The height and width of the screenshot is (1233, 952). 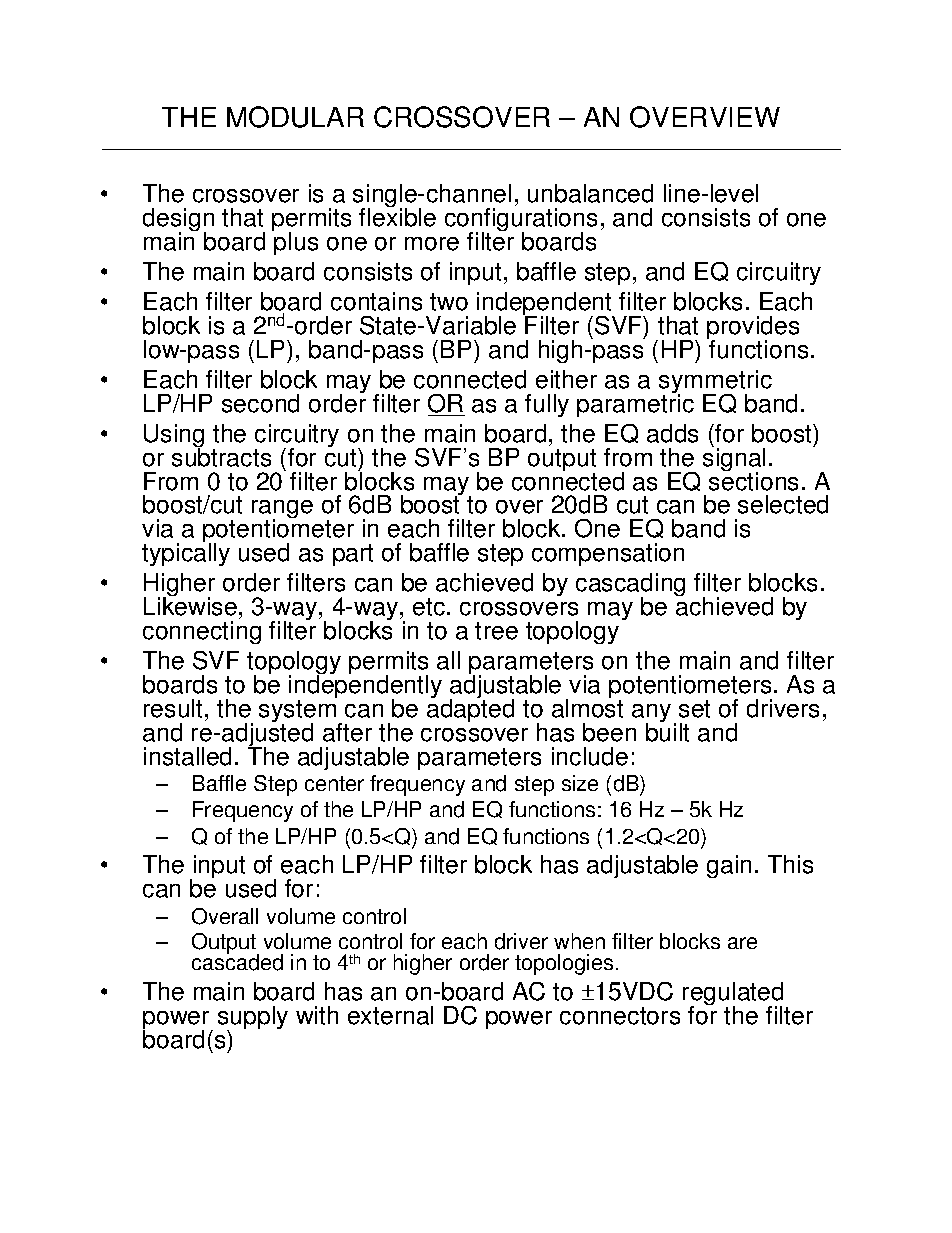 I want to click on etc, so click(x=429, y=607).
